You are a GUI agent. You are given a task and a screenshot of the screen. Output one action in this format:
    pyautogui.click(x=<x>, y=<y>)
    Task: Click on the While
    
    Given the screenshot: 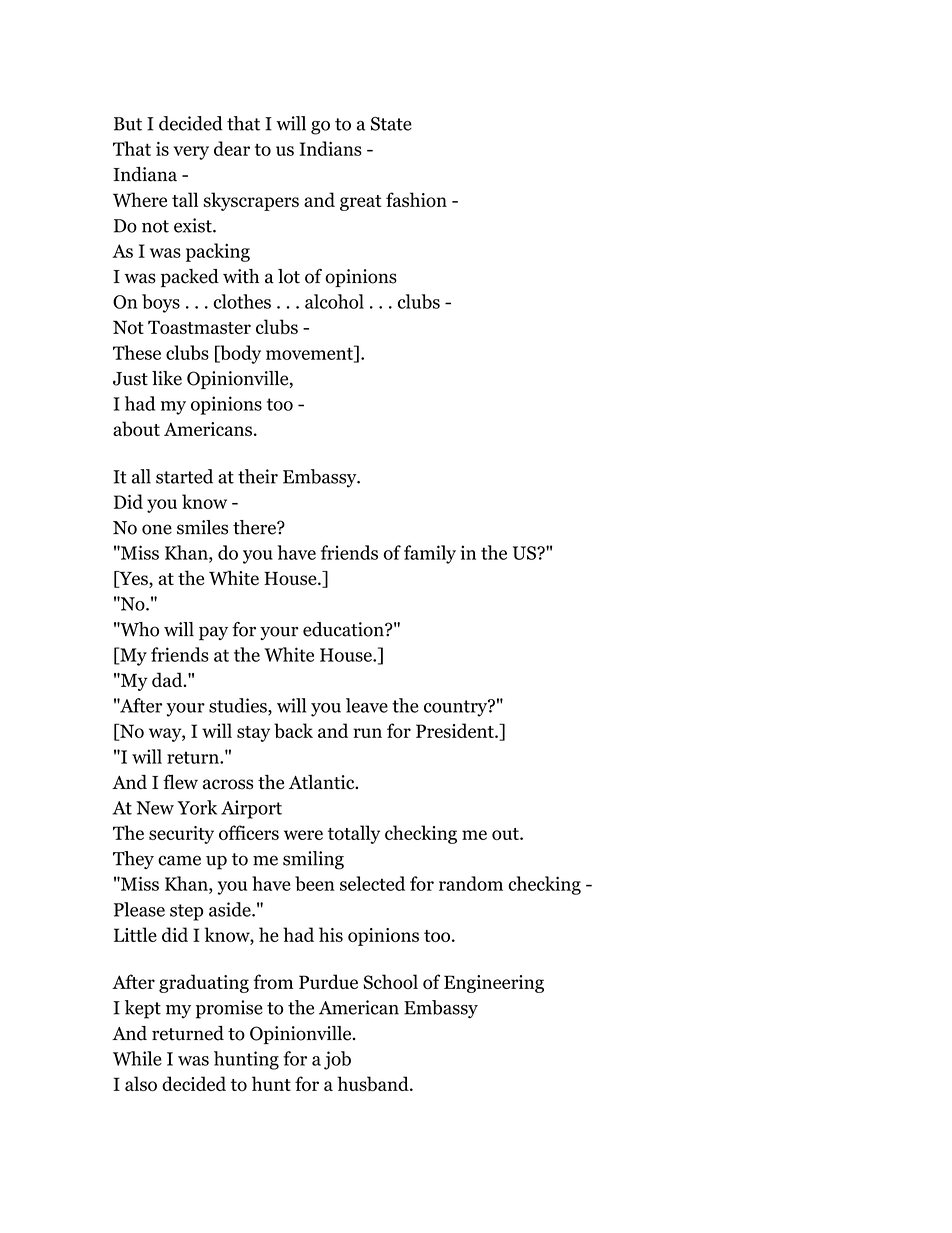 What is the action you would take?
    pyautogui.click(x=137, y=1058)
